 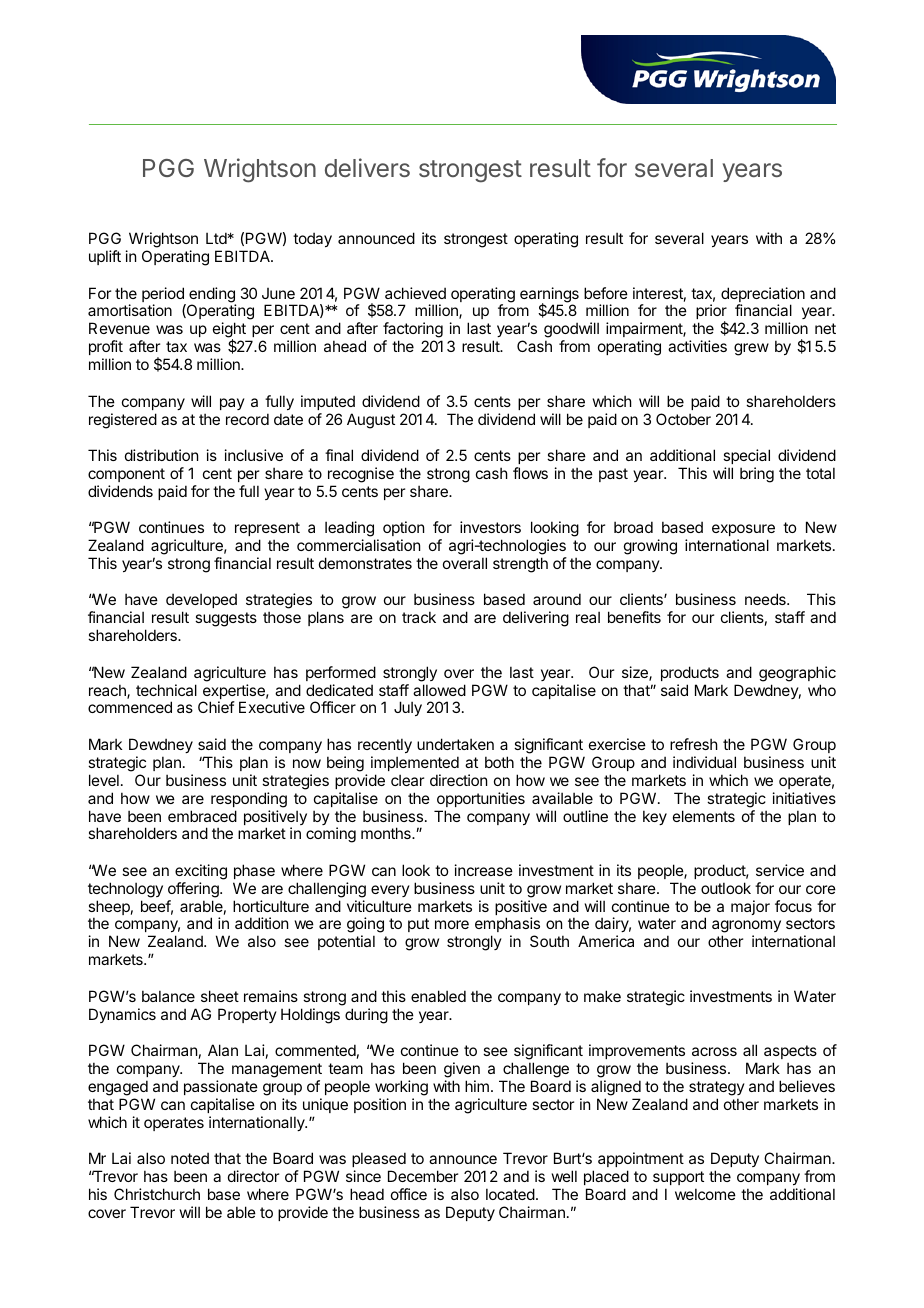 I want to click on noted, so click(x=190, y=1158).
